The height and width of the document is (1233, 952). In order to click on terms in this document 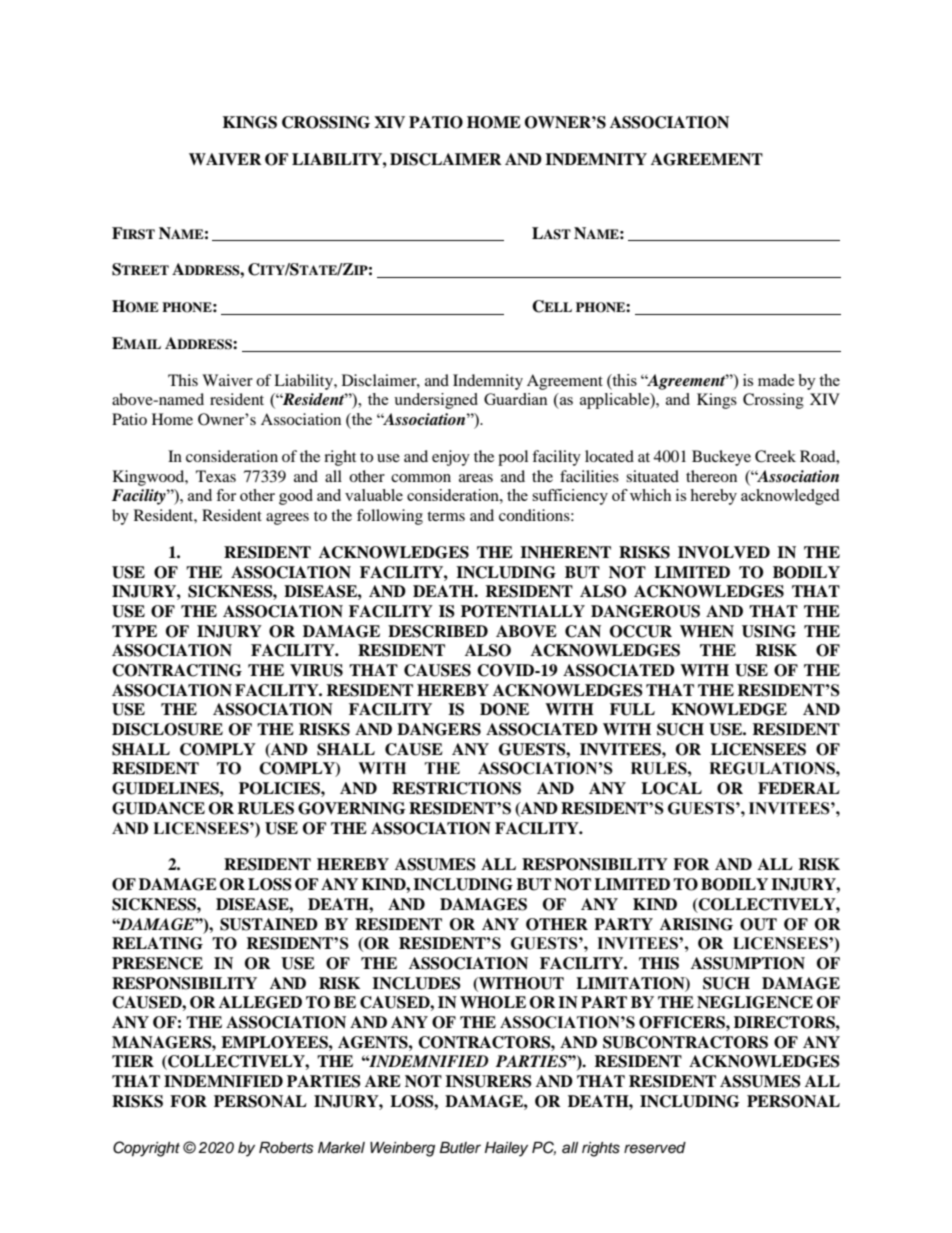, I will do `click(446, 516)`.
